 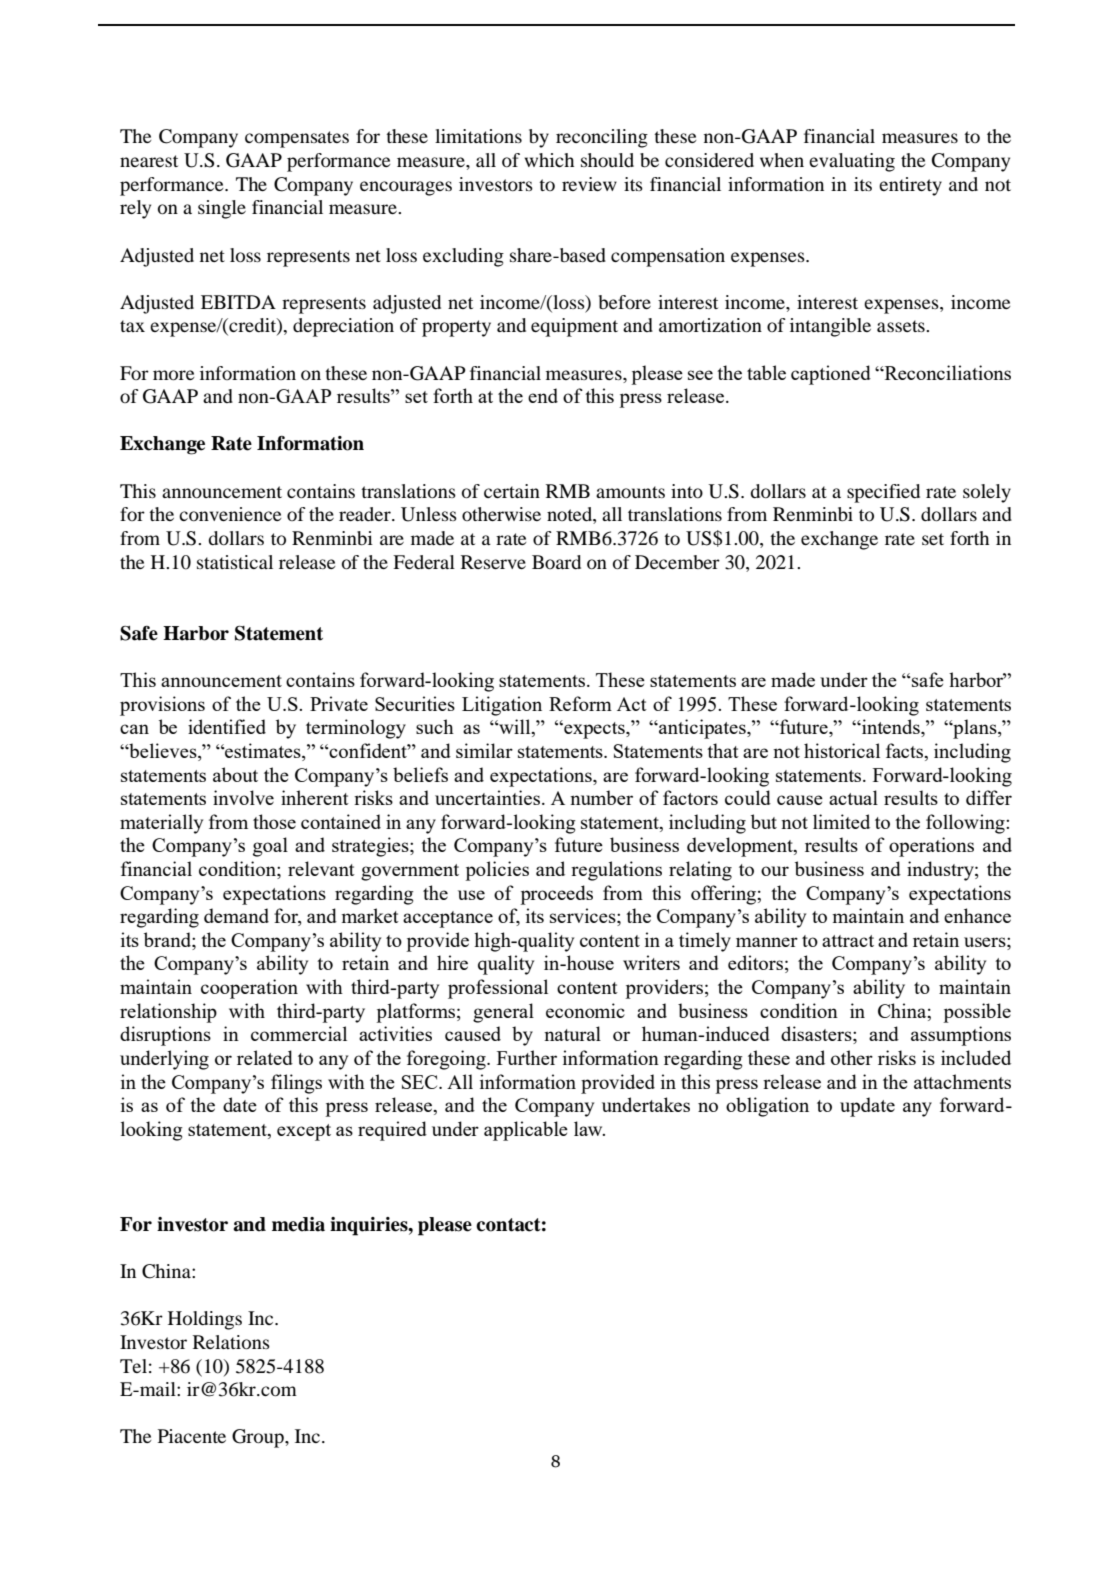 What do you see at coordinates (222, 209) in the screenshot?
I see `single` at bounding box center [222, 209].
